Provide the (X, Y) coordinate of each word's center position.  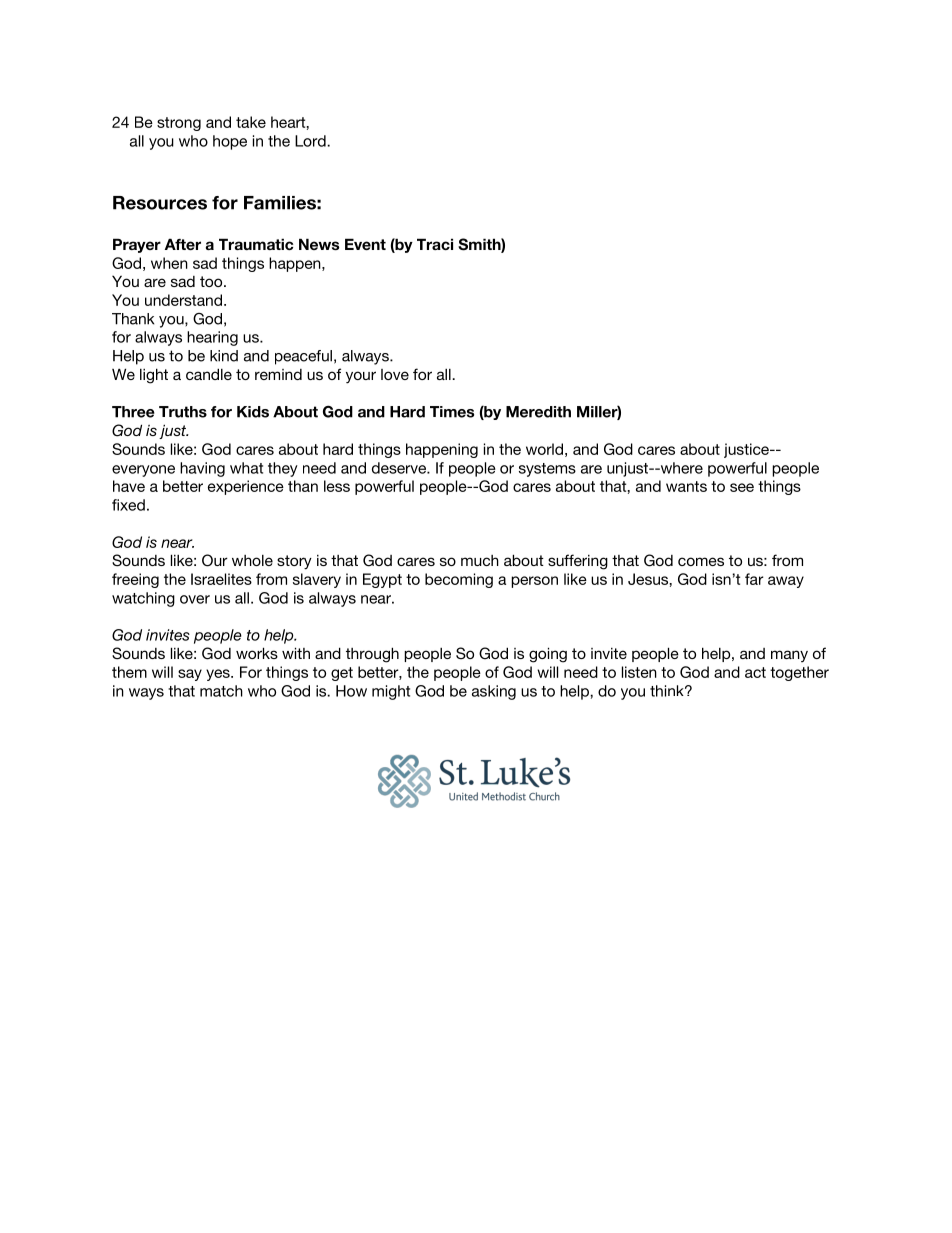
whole (252, 560)
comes (701, 561)
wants (686, 486)
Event (365, 244)
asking (494, 692)
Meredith (538, 412)
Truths (183, 412)
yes (219, 675)
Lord (311, 141)
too (212, 281)
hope (230, 142)
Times (452, 412)
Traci (435, 244)
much (480, 560)
